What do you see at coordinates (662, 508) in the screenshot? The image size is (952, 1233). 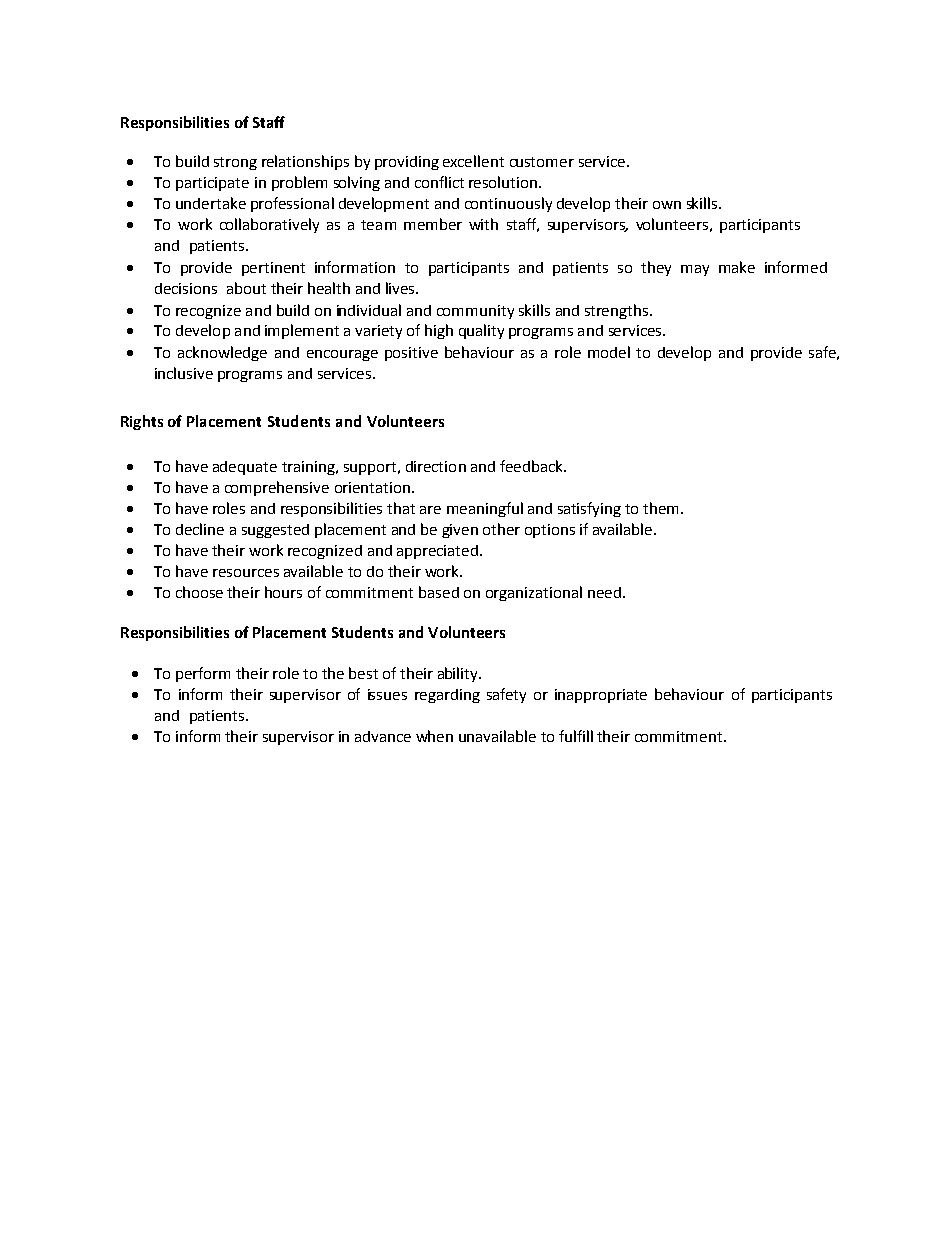 I see `them` at bounding box center [662, 508].
